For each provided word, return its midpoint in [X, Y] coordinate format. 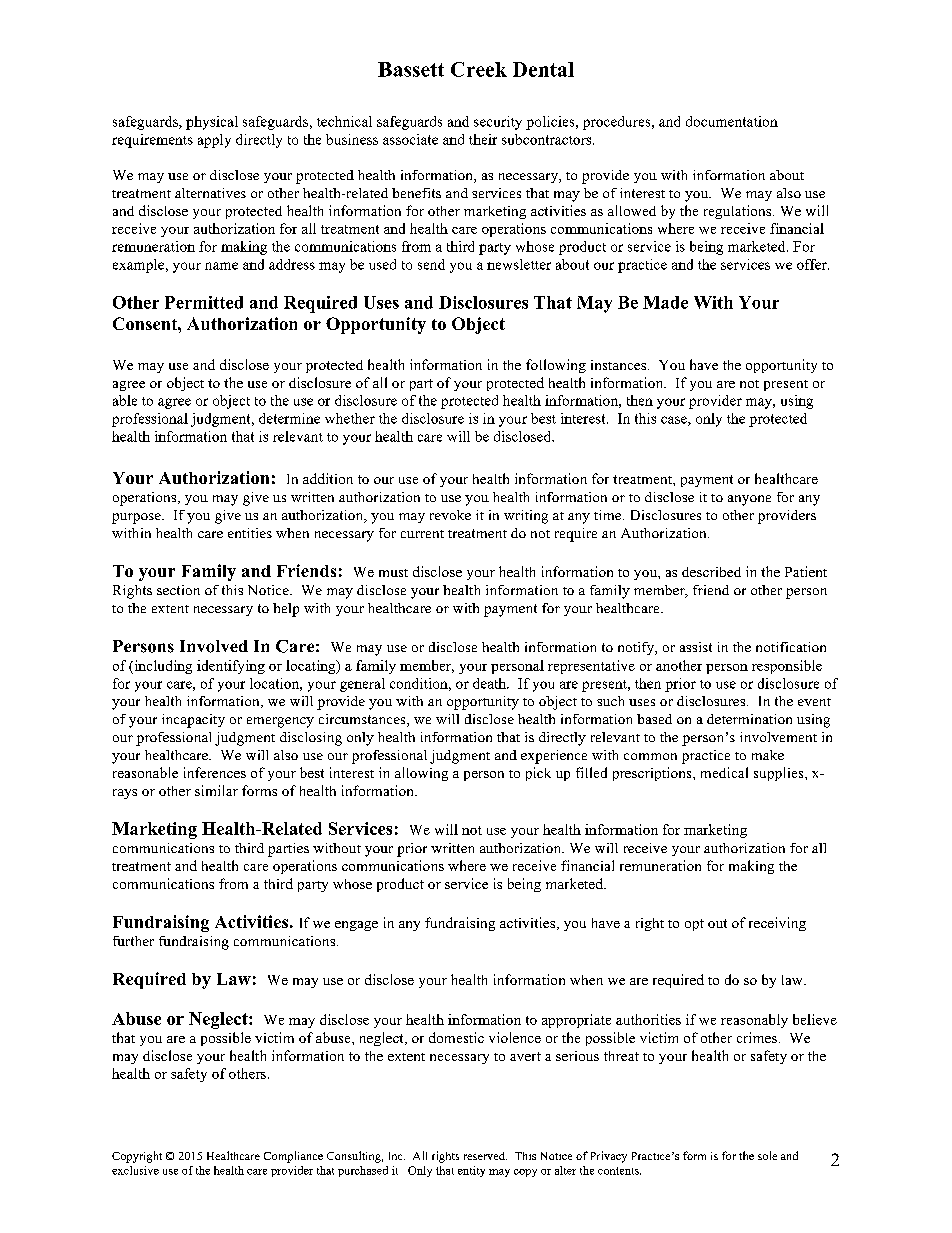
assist [696, 647]
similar [216, 790]
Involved [214, 646]
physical [212, 123]
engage [356, 926]
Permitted [204, 302]
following [556, 366]
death [490, 683]
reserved [485, 1156]
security [498, 123]
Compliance [293, 1157]
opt [694, 925]
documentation [732, 121]
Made [665, 302]
